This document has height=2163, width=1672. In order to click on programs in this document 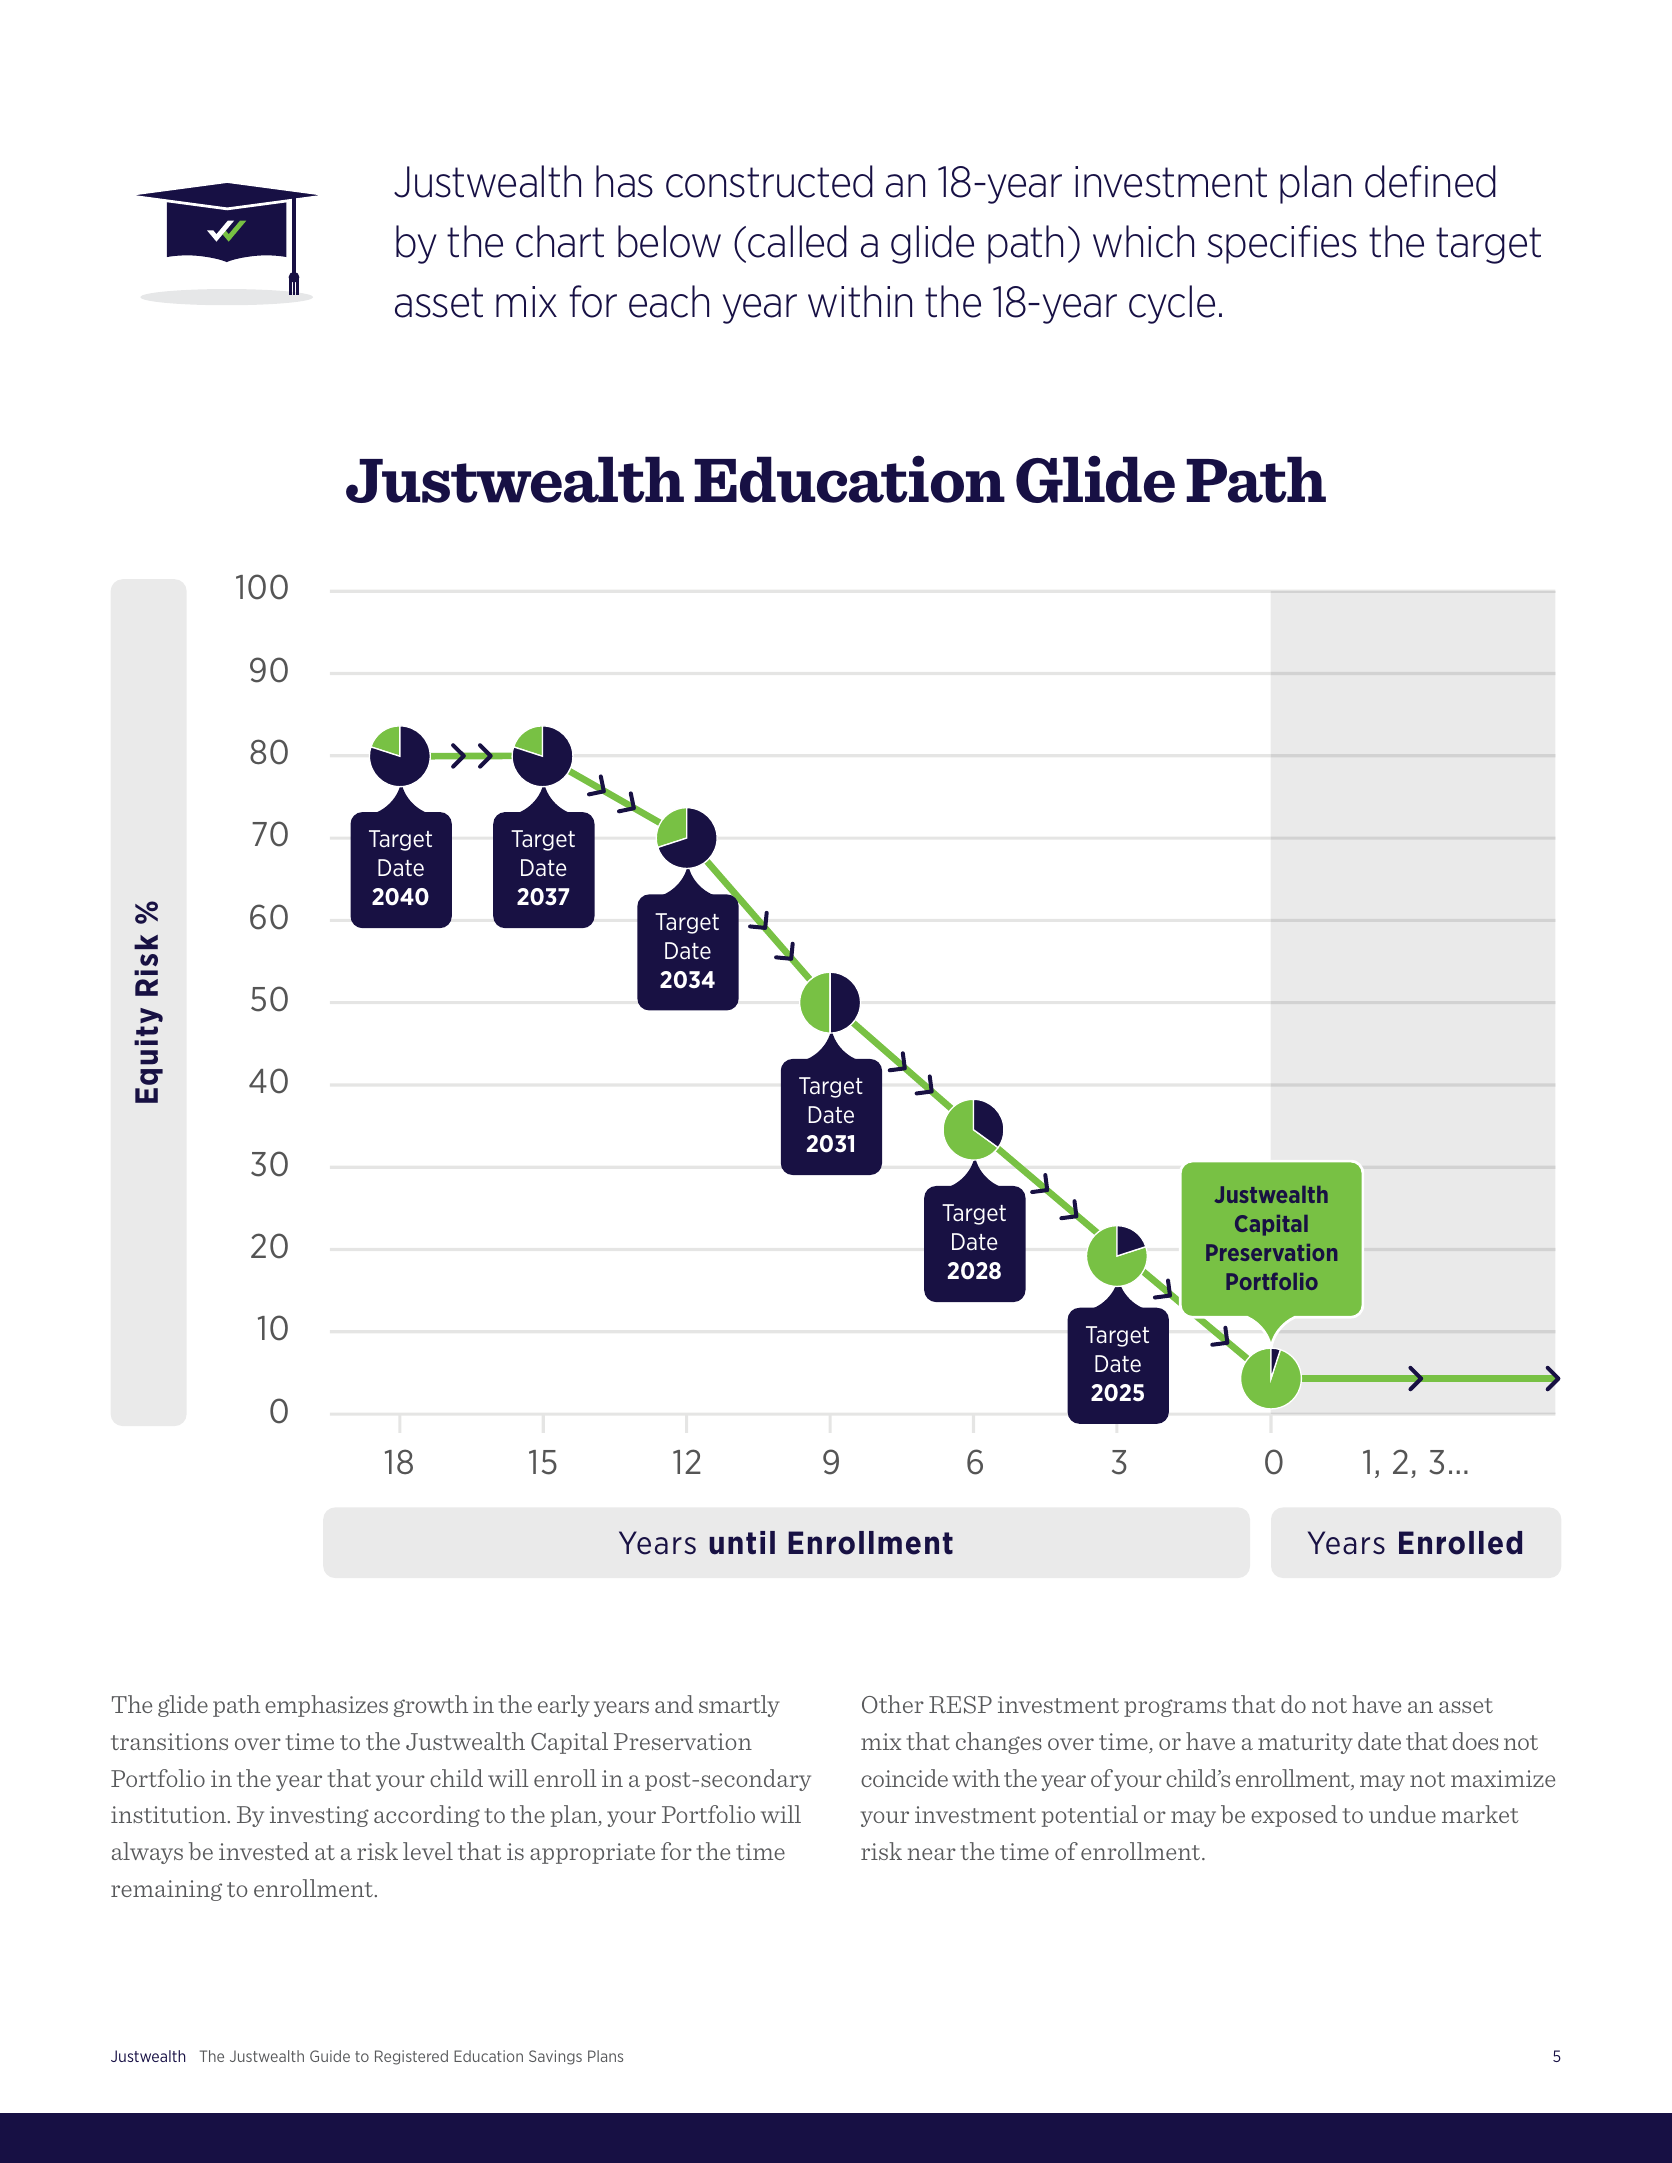, I will do `click(1175, 1708)`.
